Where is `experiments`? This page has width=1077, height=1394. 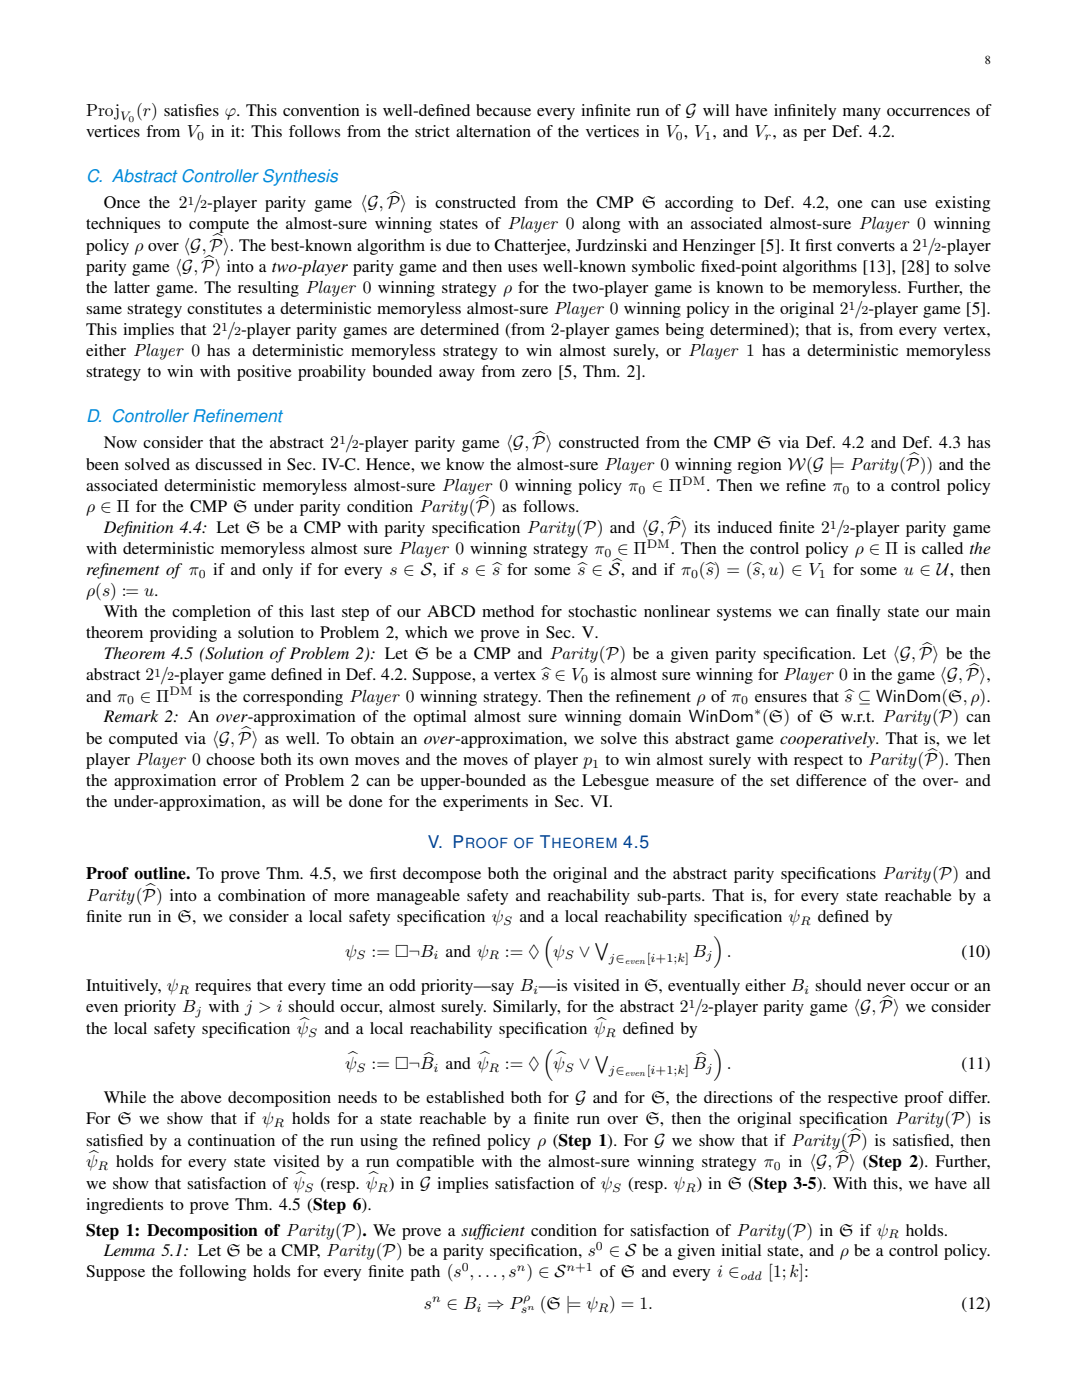
experiments is located at coordinates (485, 803).
